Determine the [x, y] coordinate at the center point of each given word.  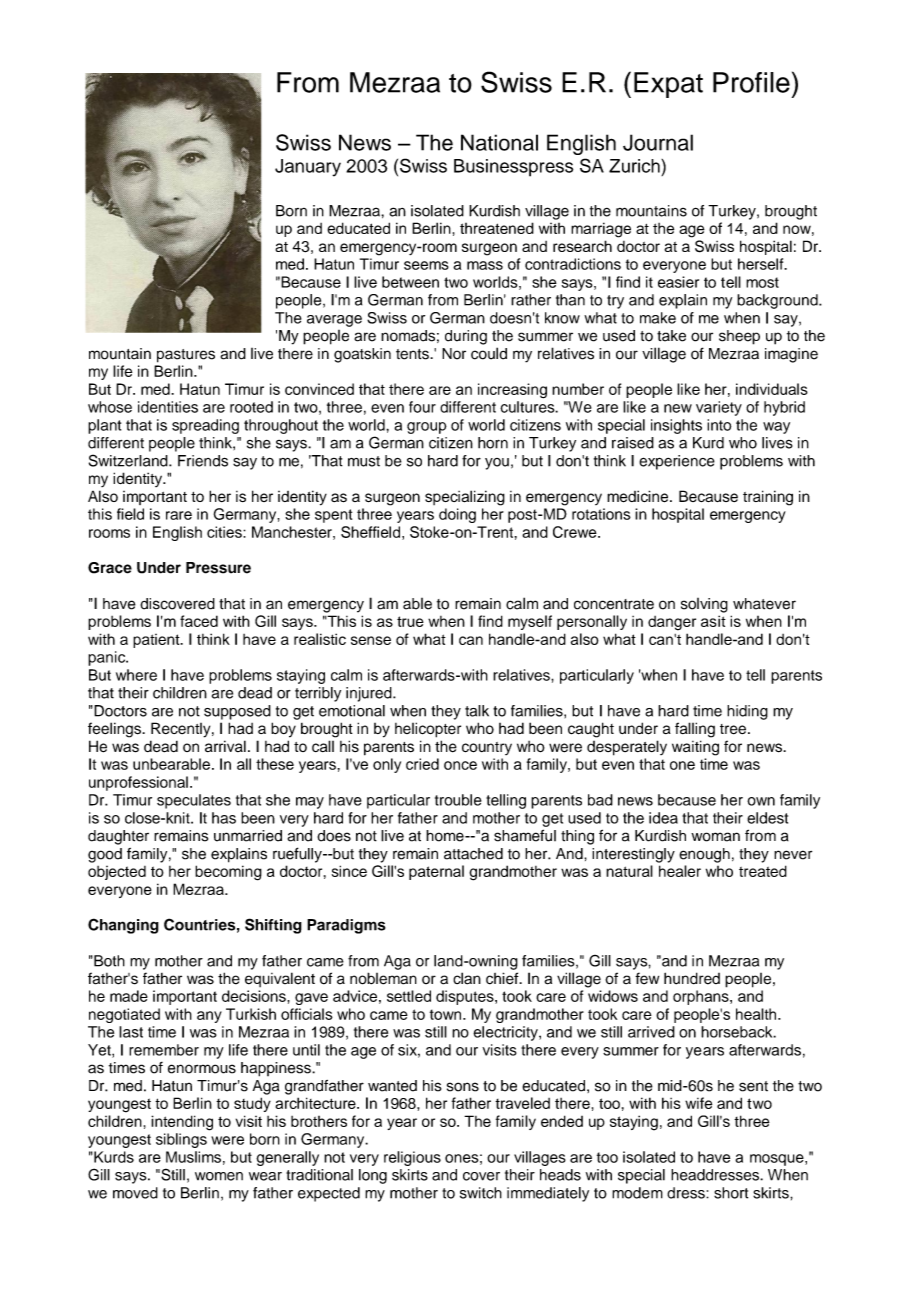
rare [179, 515]
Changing [123, 926]
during [466, 337]
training [768, 498]
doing [457, 515]
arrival [225, 746]
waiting [695, 748]
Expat [668, 85]
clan [467, 978]
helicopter [428, 730]
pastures [186, 356]
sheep [739, 337]
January [308, 168]
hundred [692, 978]
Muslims [193, 1157]
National [499, 142]
